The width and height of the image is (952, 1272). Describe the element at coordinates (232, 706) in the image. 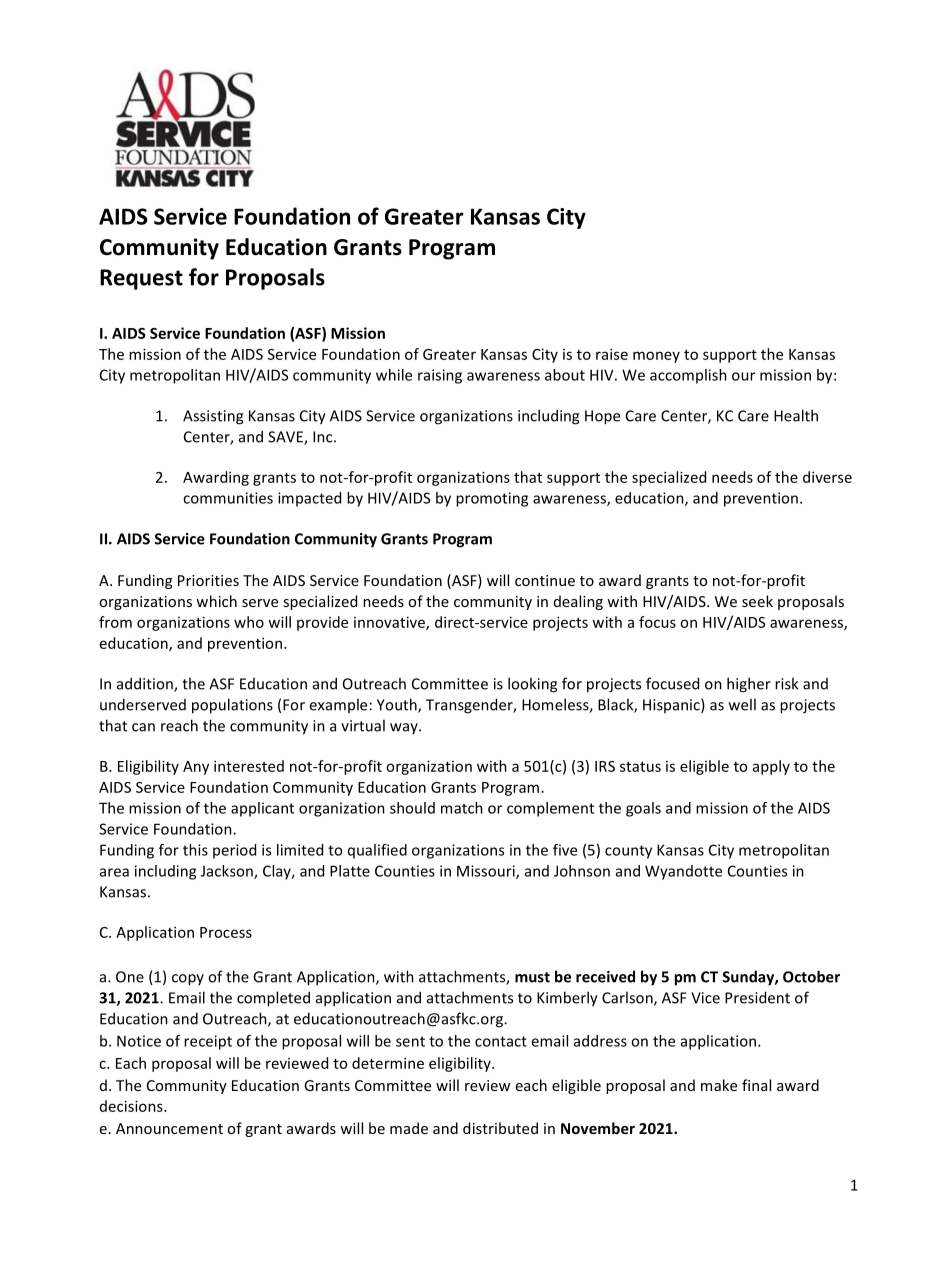

I see `populations` at that location.
